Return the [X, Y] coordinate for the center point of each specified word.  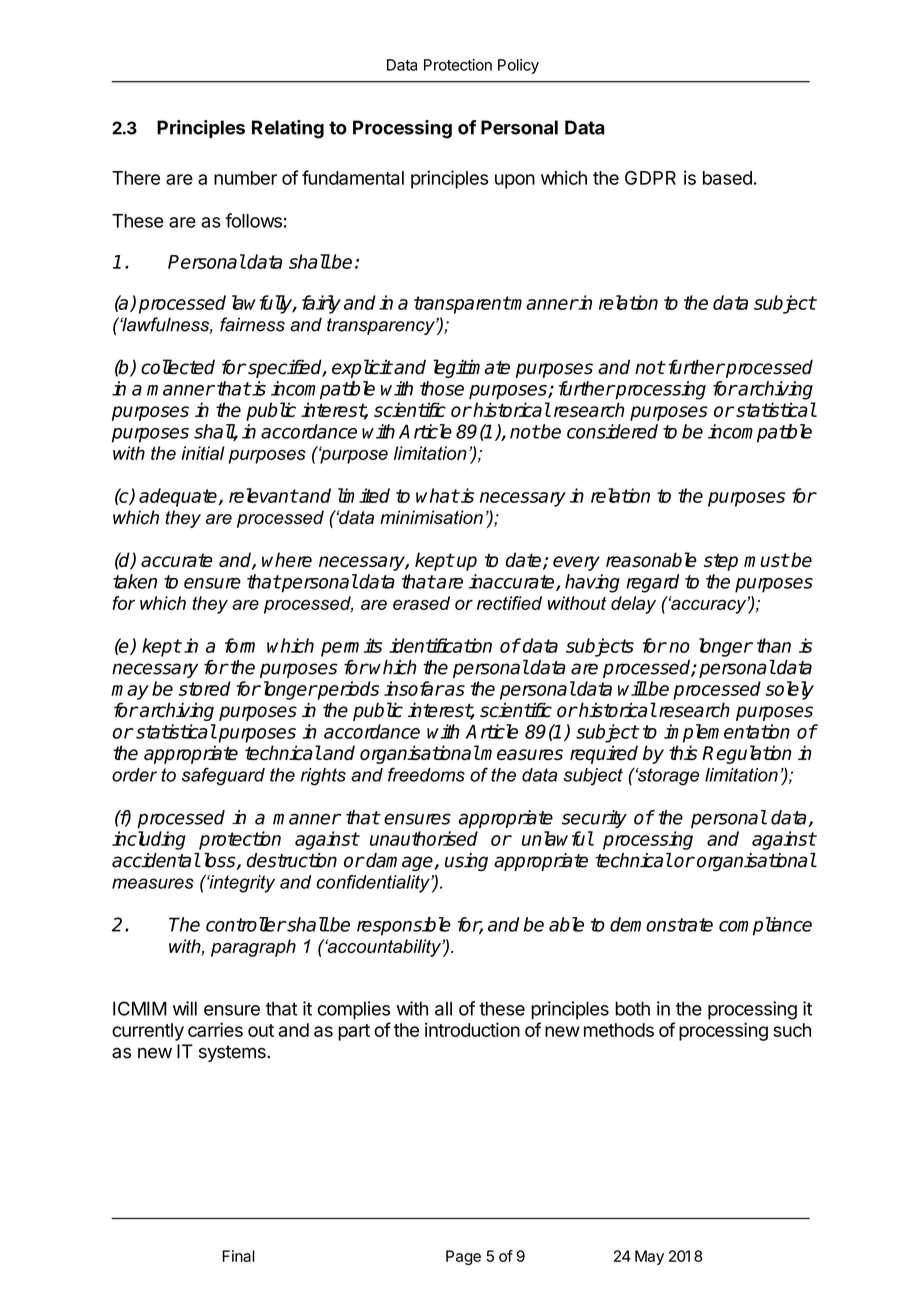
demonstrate [661, 924]
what [437, 495]
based [727, 178]
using [466, 862]
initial [203, 453]
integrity [241, 884]
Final [238, 1256]
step [721, 562]
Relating [288, 129]
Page [463, 1257]
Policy [518, 66]
